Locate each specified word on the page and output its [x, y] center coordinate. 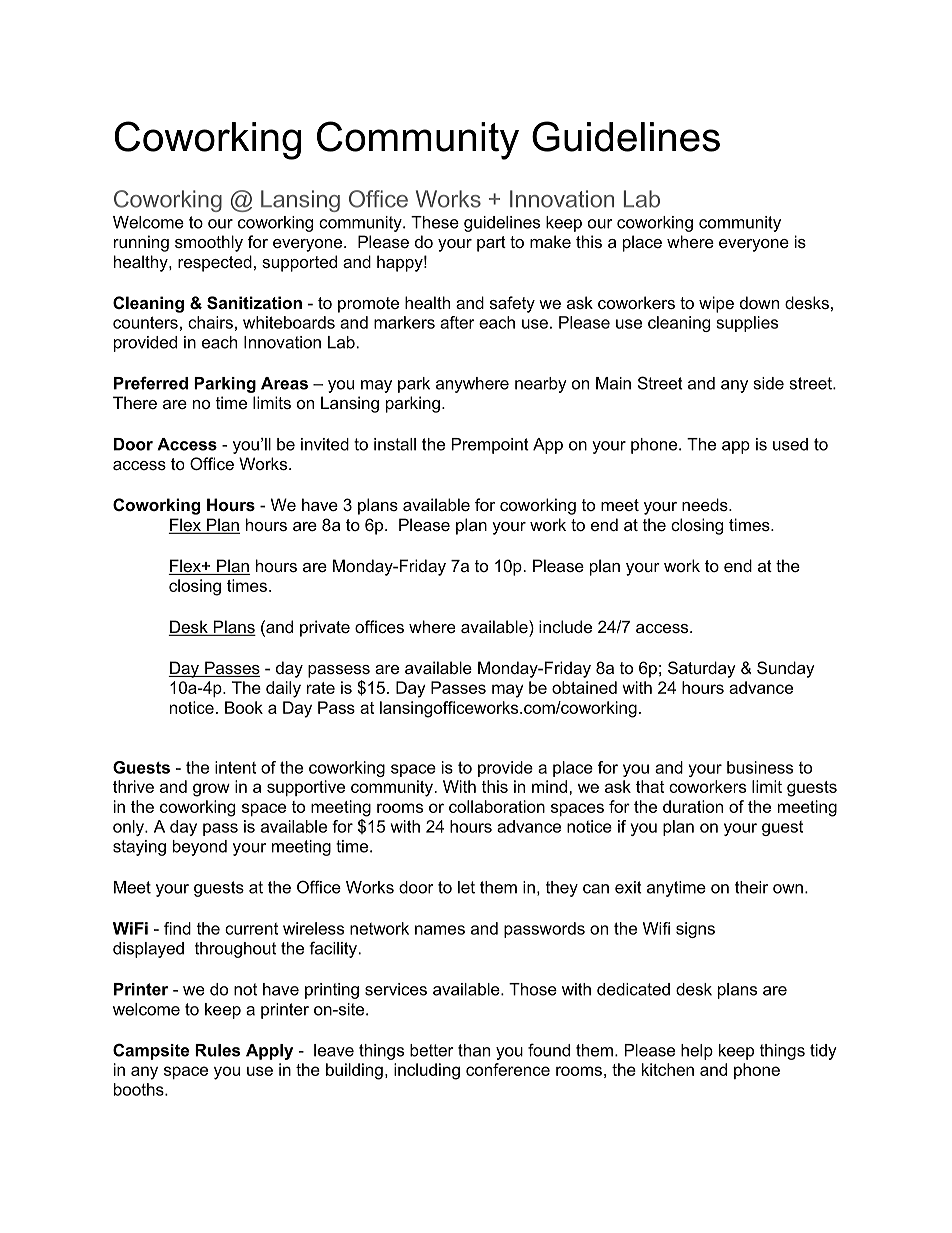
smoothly [209, 243]
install [395, 444]
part [491, 244]
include [565, 626]
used [790, 444]
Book [244, 707]
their [751, 887]
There [135, 402]
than [474, 1050]
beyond [200, 848]
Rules [217, 1050]
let [466, 887]
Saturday [702, 669]
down [759, 302]
